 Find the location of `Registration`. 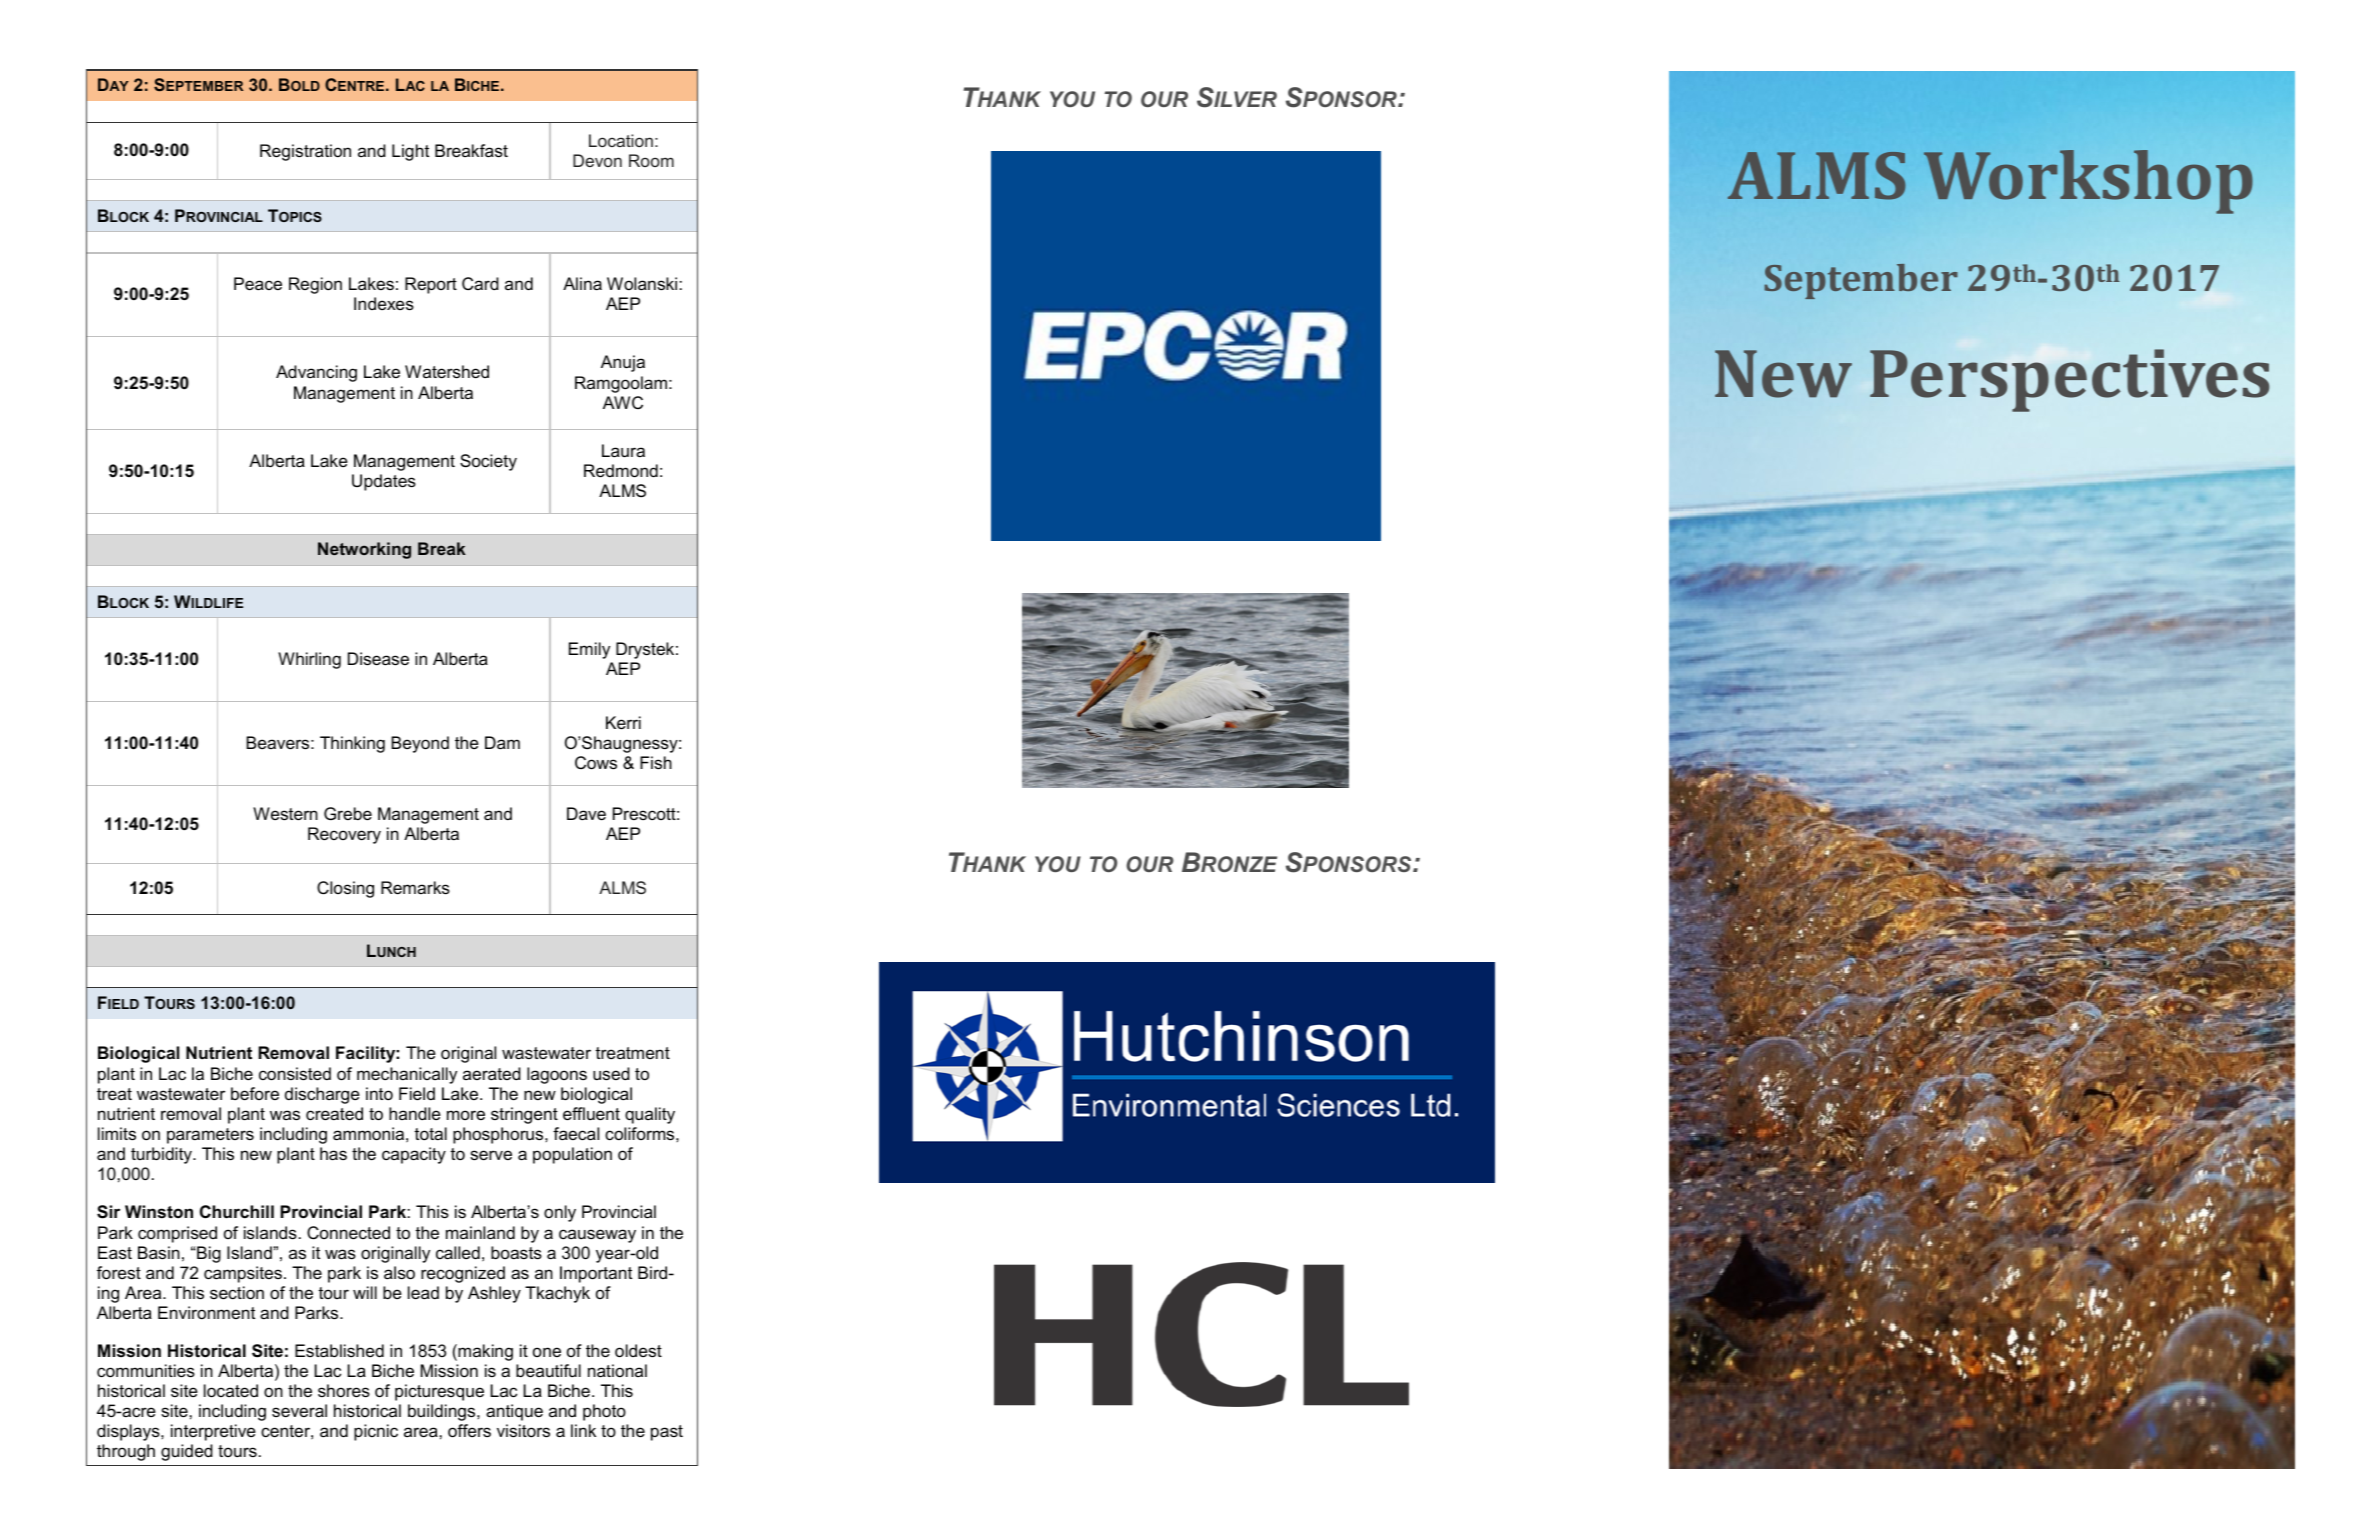

Registration is located at coordinates (305, 152).
